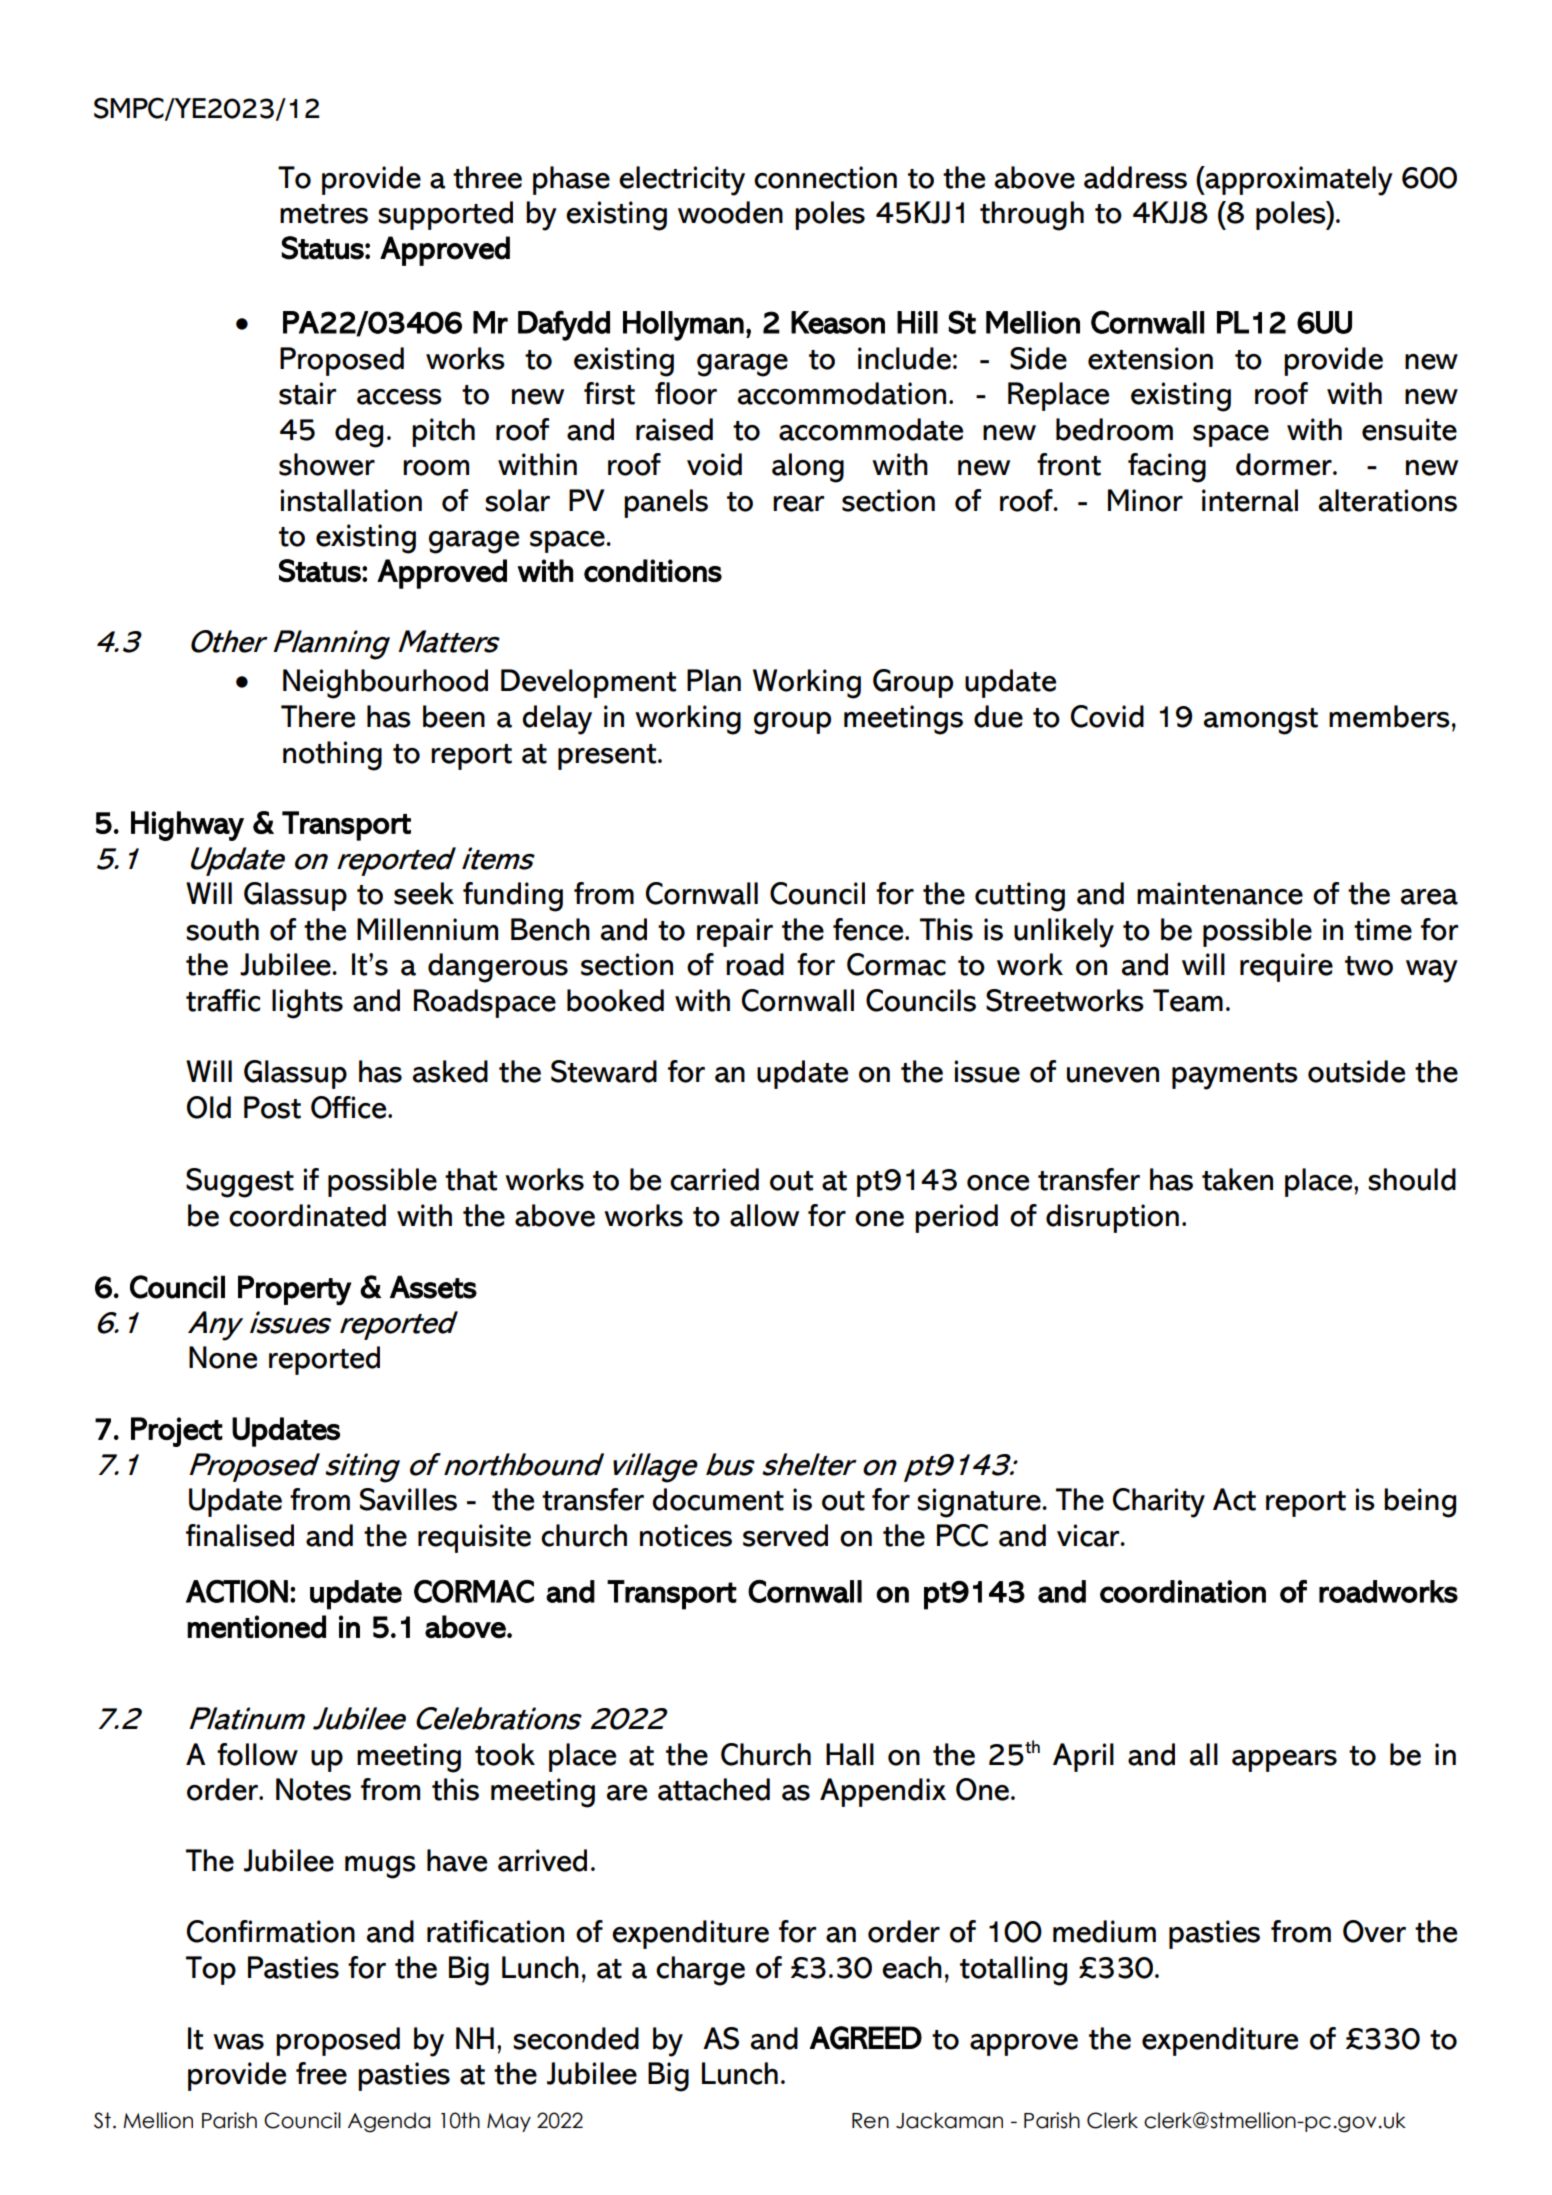  I want to click on metres, so click(324, 214).
